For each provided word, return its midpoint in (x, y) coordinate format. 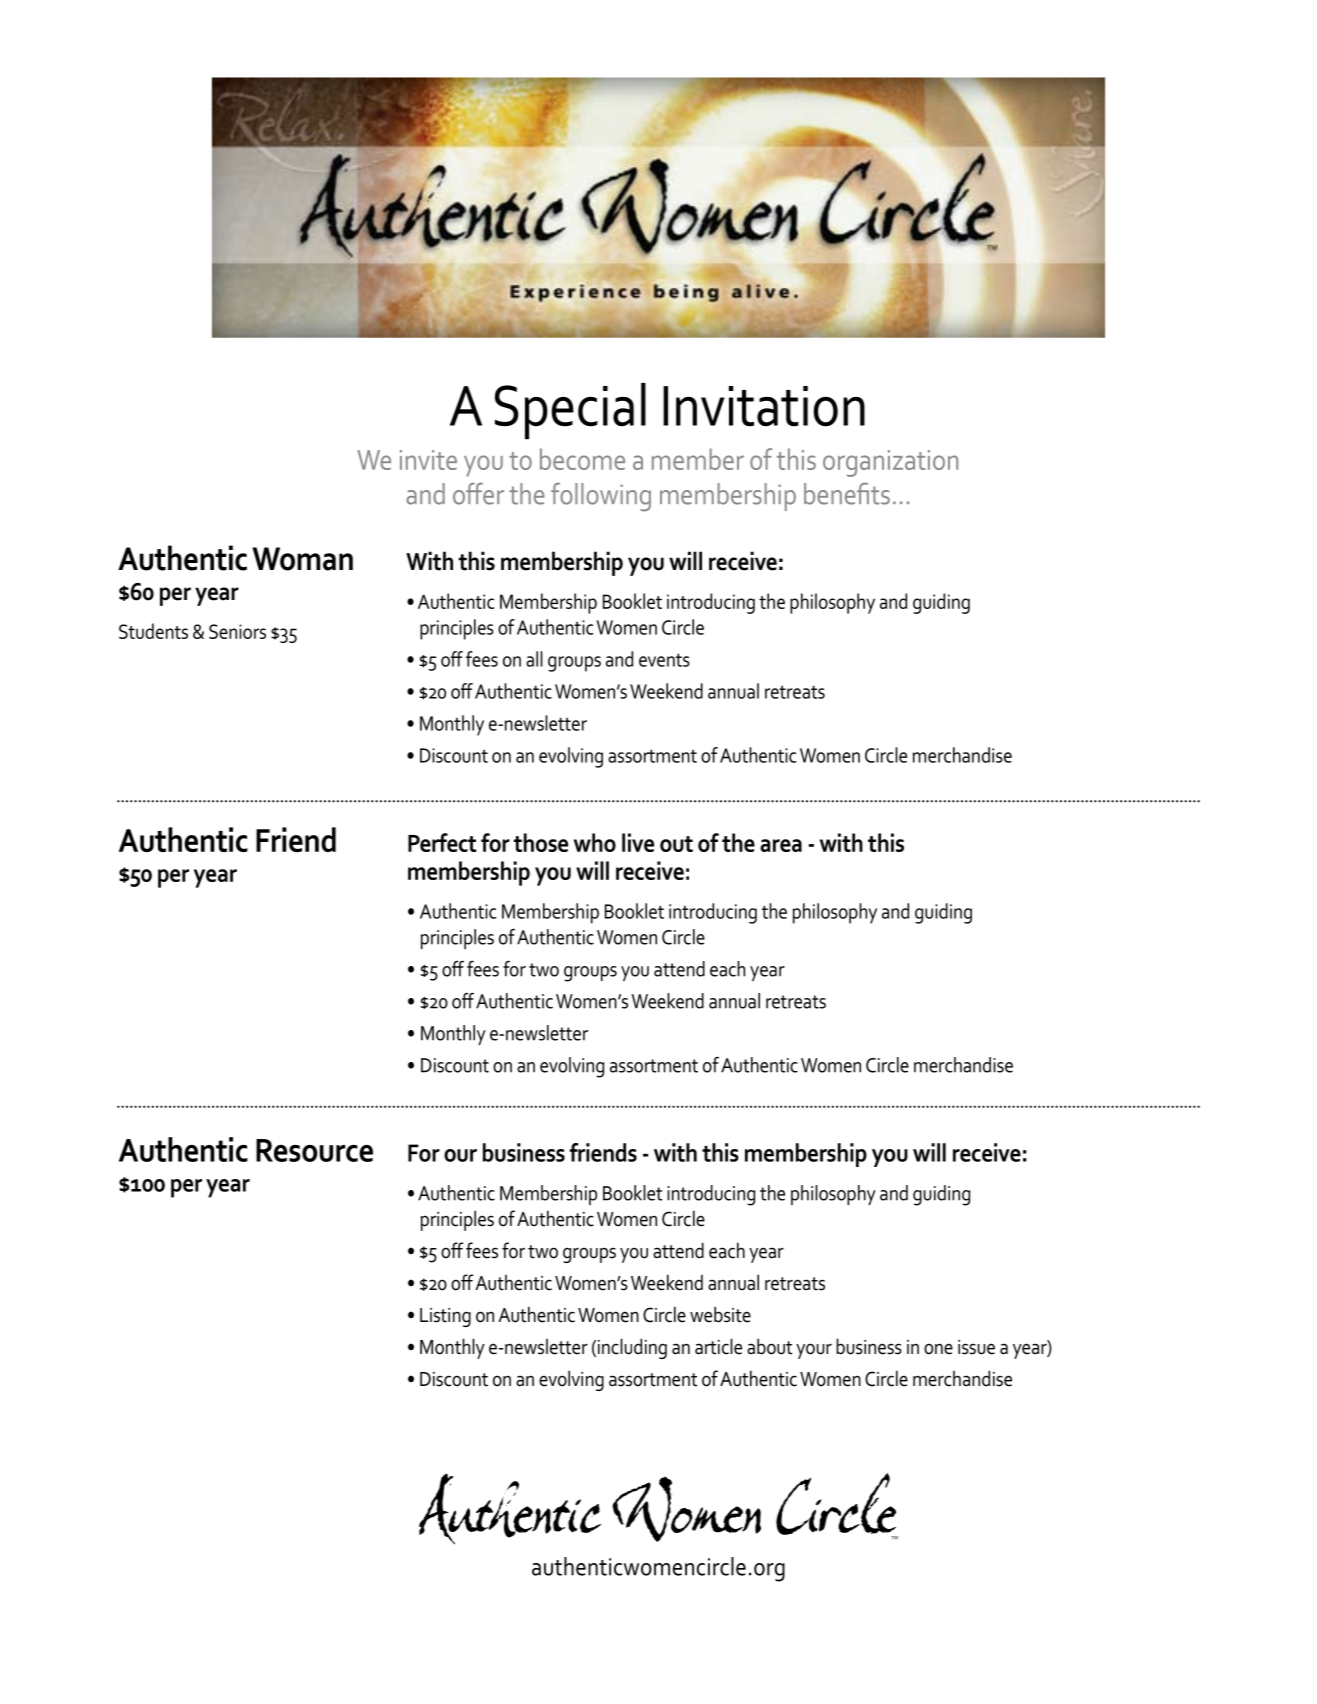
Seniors (237, 631)
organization (890, 463)
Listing (445, 1317)
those (541, 842)
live (638, 842)
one (938, 1349)
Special (570, 411)
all (534, 659)
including (632, 1348)
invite (428, 460)
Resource (314, 1150)
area (781, 845)
